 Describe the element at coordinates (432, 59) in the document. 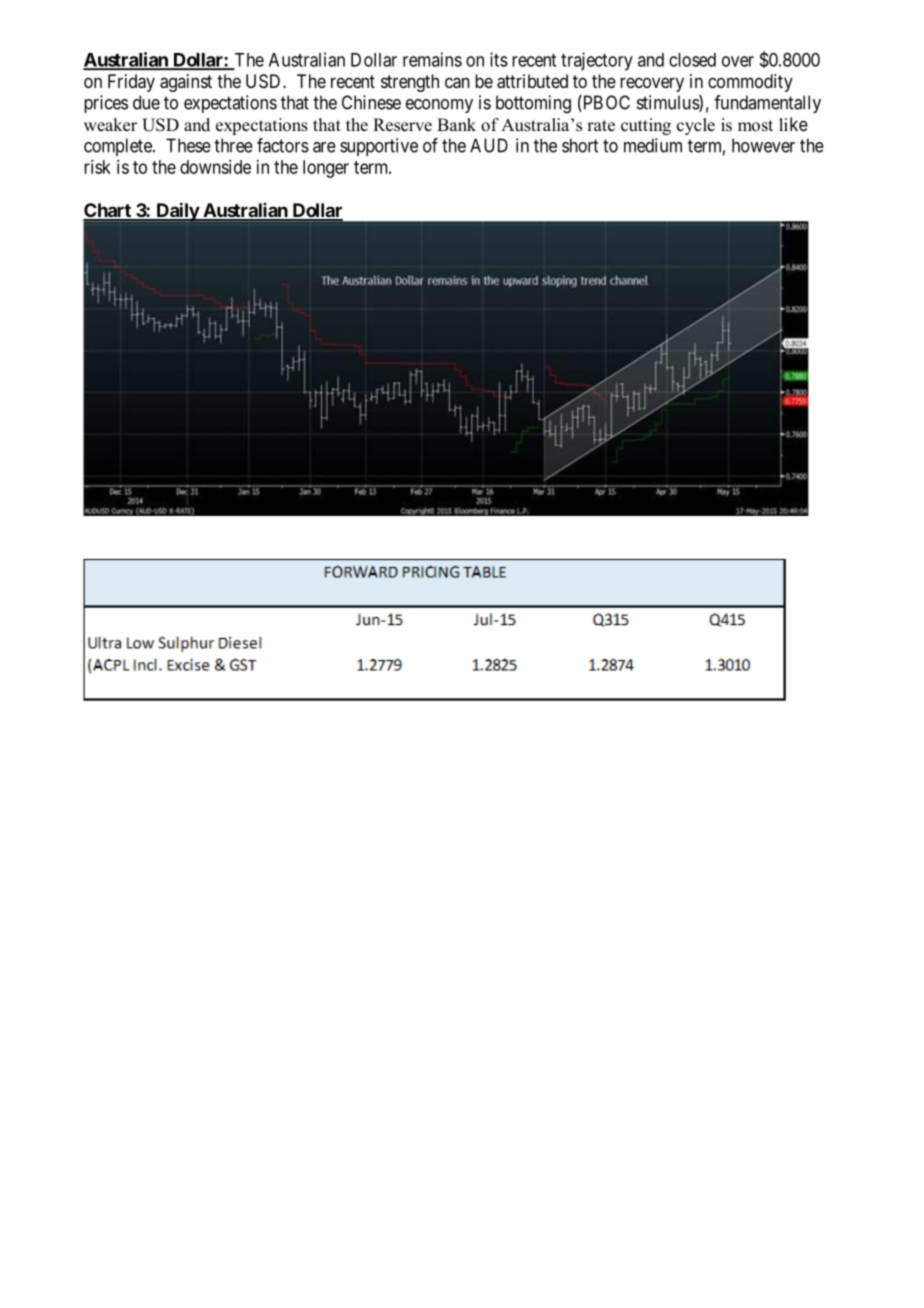

I see `remains` at that location.
